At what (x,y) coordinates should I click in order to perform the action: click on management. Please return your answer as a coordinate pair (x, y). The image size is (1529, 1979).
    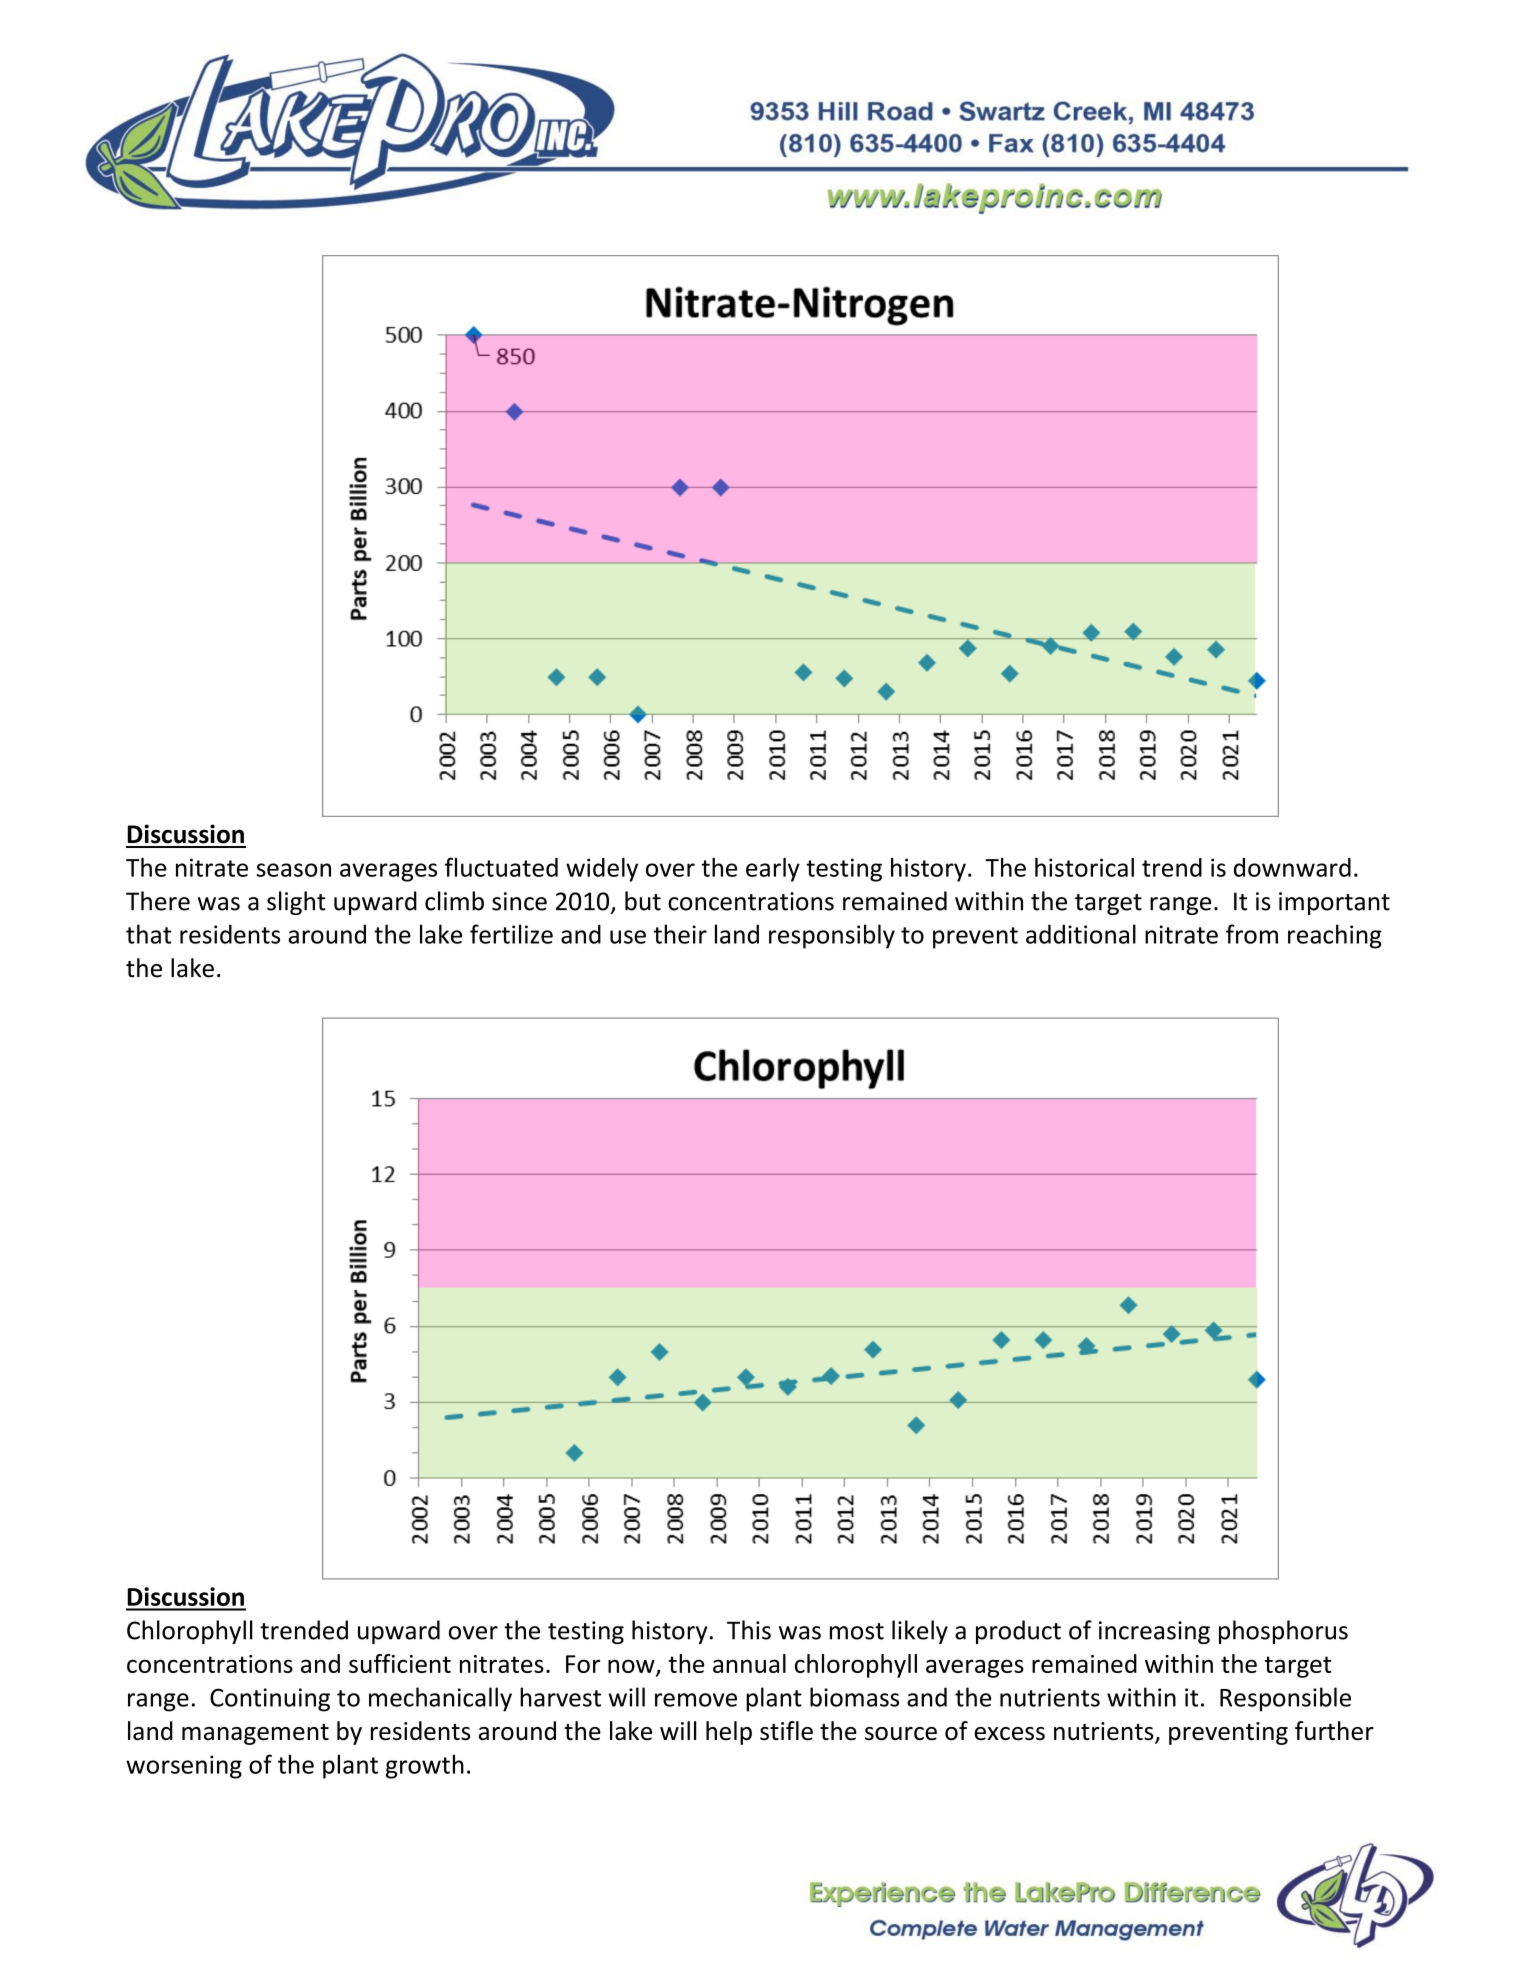
    Looking at the image, I should click on (255, 1734).
